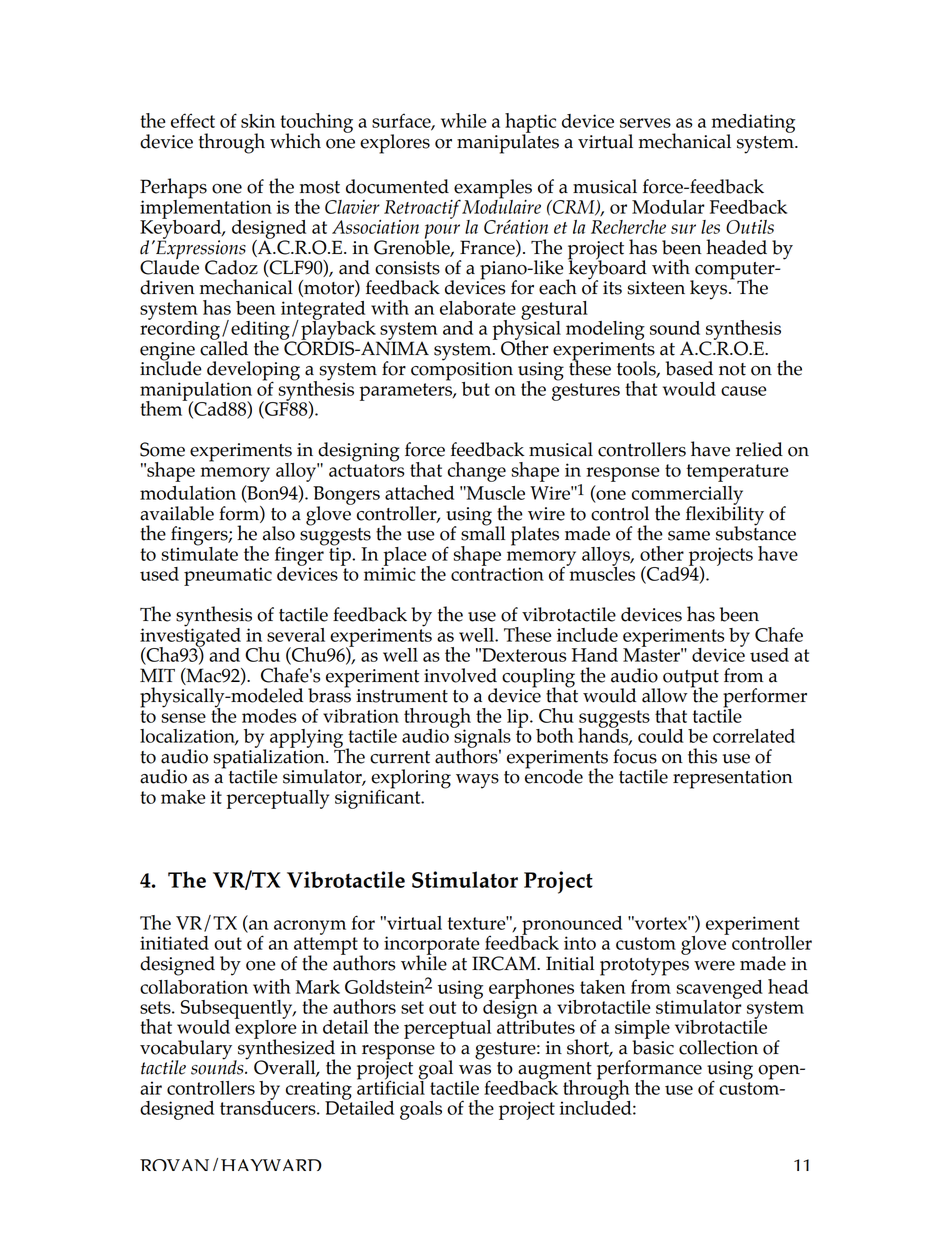 Image resolution: width=952 pixels, height=1233 pixels. What do you see at coordinates (228, 576) in the screenshot?
I see `pneumatic` at bounding box center [228, 576].
